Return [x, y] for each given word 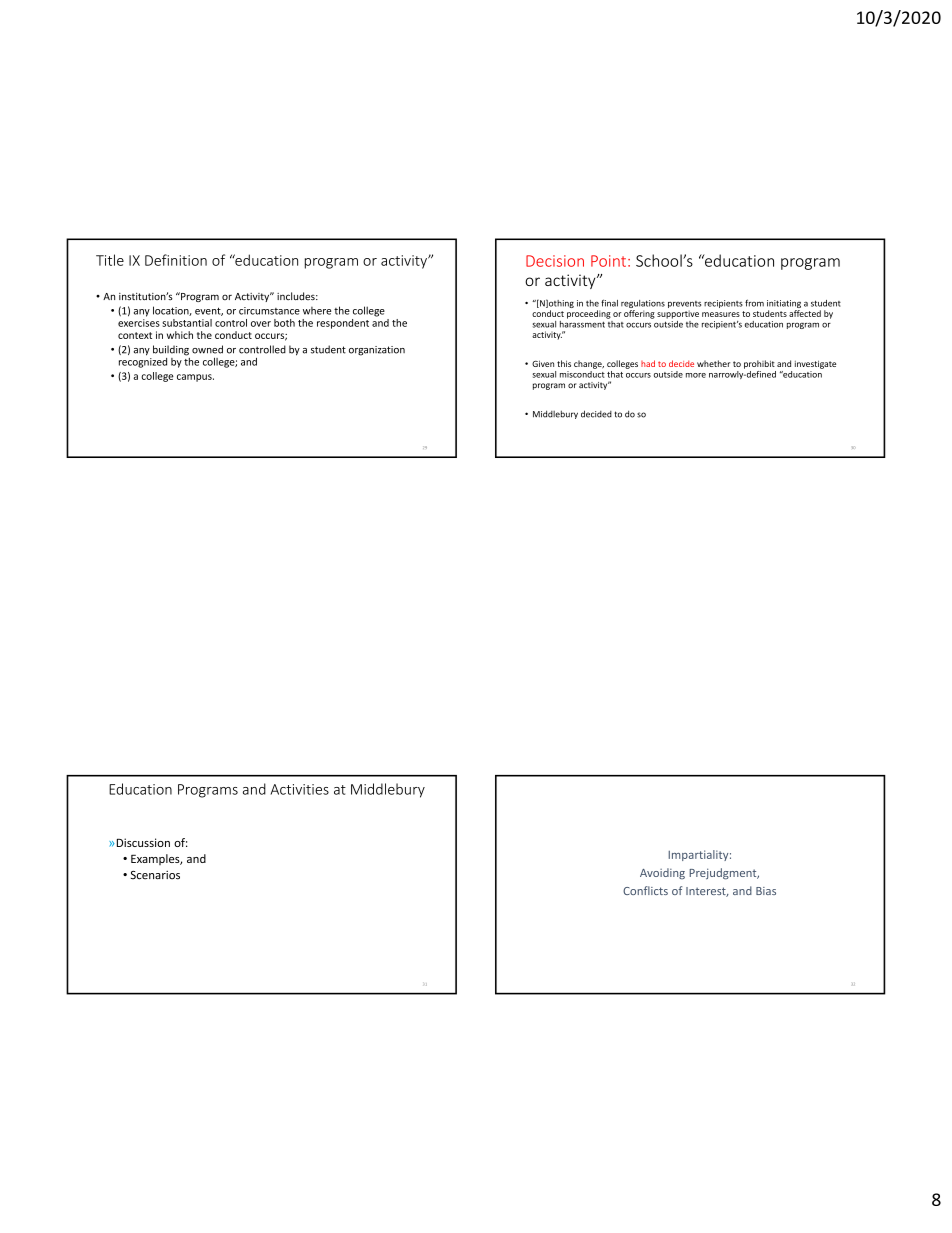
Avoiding [662, 873]
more [696, 375]
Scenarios [155, 875]
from [754, 303]
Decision [555, 261]
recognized [143, 361]
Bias [766, 891]
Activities [299, 789]
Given [543, 363]
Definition [176, 260]
